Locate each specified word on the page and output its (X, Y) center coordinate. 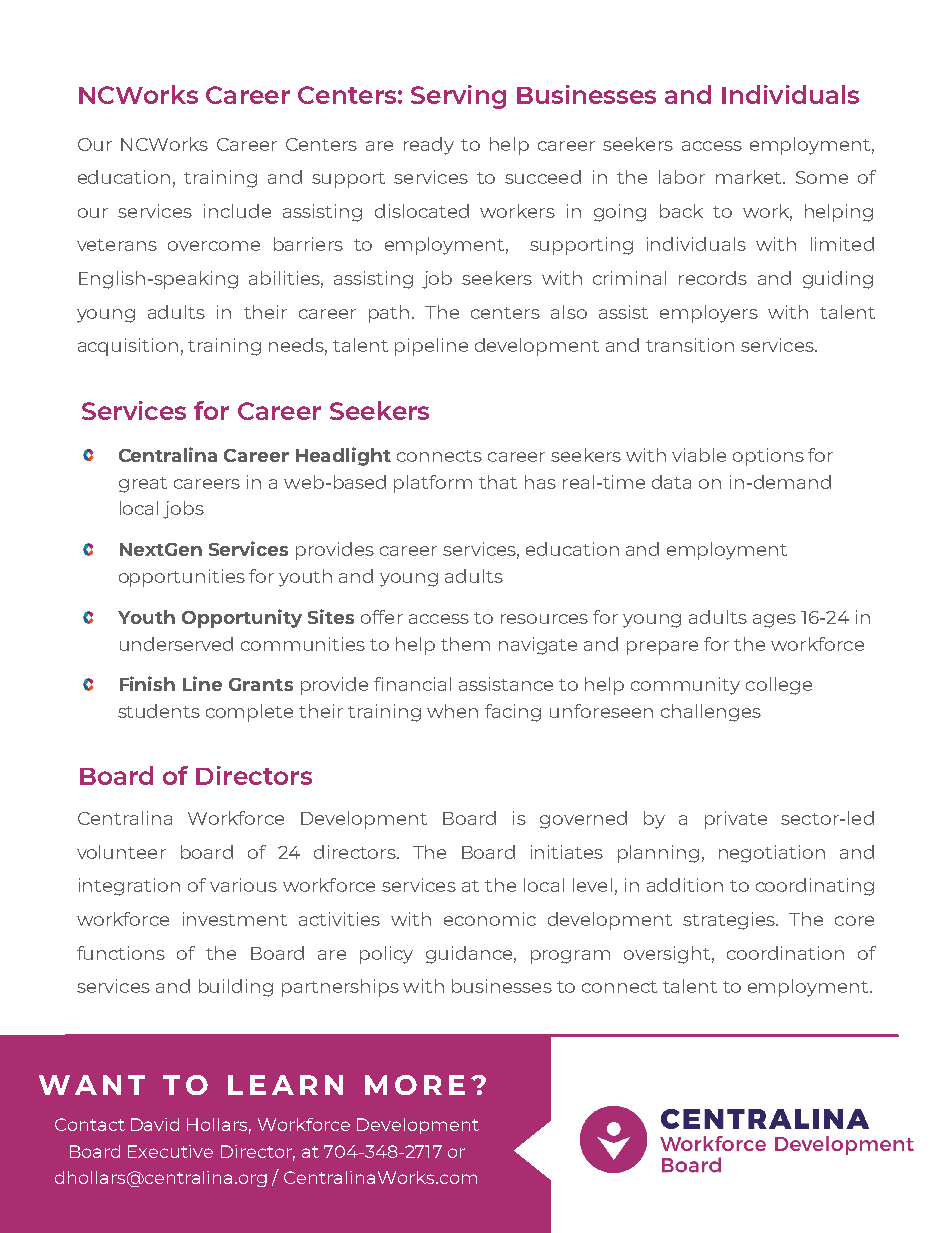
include (237, 211)
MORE (415, 1085)
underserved (176, 644)
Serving (458, 97)
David (155, 1124)
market (750, 177)
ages (774, 621)
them (465, 644)
